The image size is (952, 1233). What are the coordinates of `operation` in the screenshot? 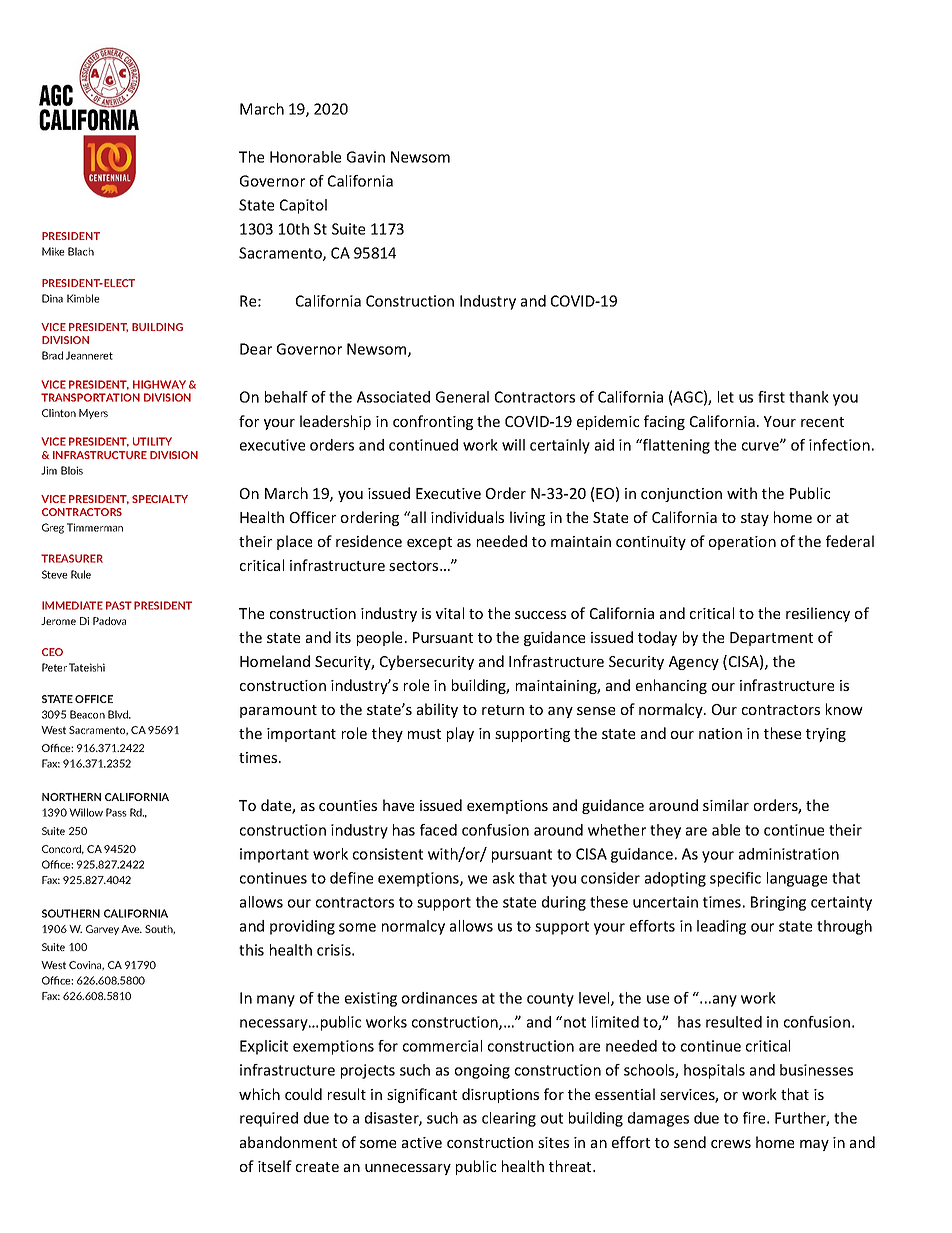 It's located at (742, 543).
